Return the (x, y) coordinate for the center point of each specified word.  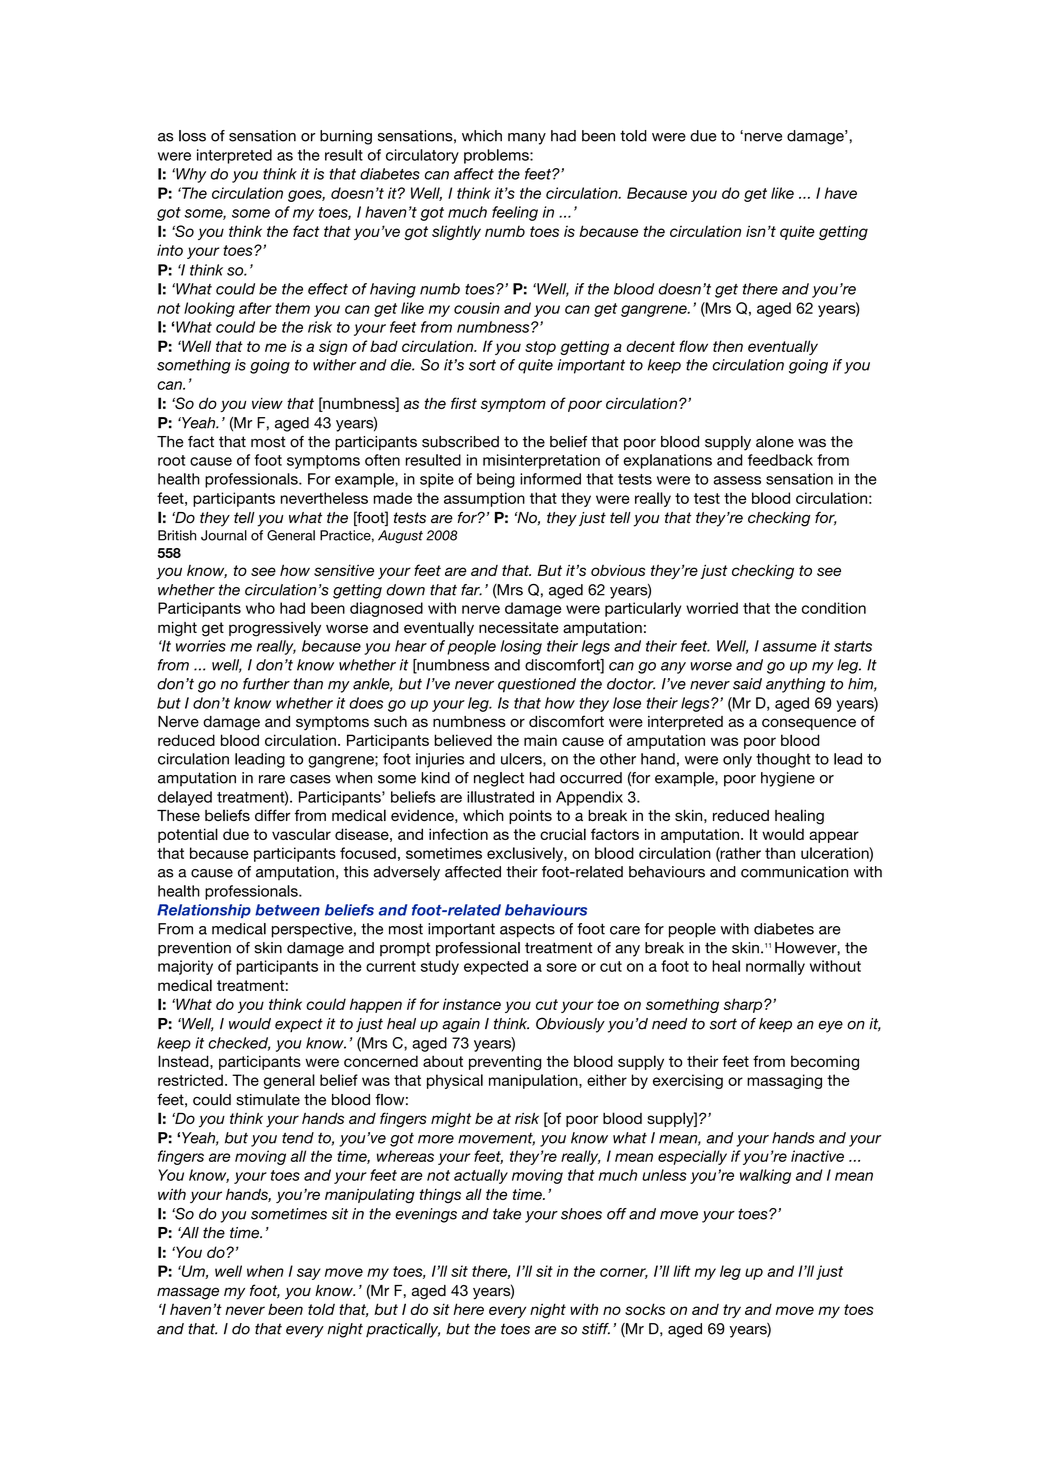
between (287, 910)
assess (737, 480)
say (309, 1274)
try (732, 1311)
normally (775, 967)
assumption (484, 499)
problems (497, 156)
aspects (527, 930)
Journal (224, 535)
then (728, 346)
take (507, 1214)
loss (192, 136)
